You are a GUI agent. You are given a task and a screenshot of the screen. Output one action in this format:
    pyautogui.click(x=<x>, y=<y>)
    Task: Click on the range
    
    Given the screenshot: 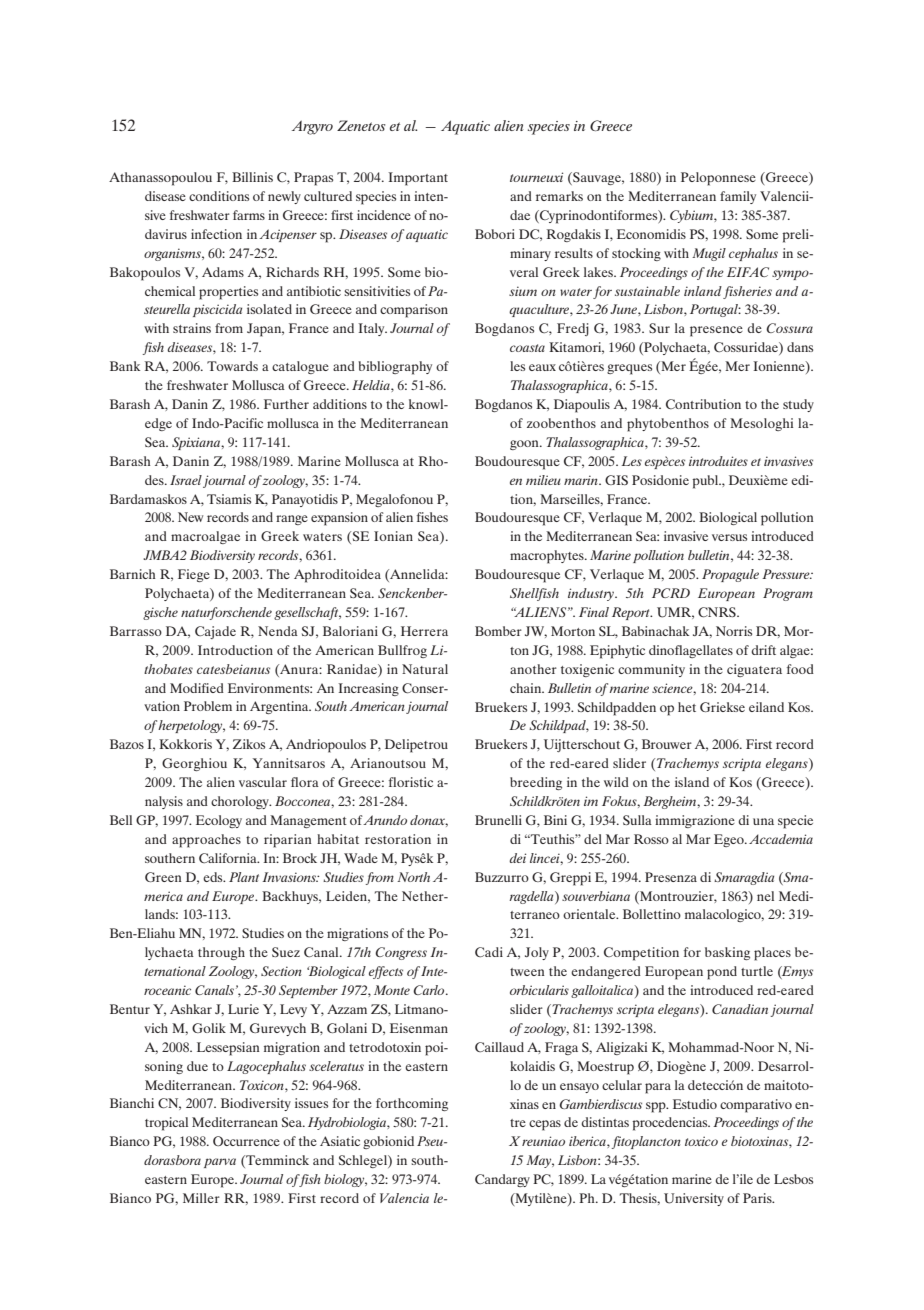 What is the action you would take?
    pyautogui.click(x=292, y=520)
